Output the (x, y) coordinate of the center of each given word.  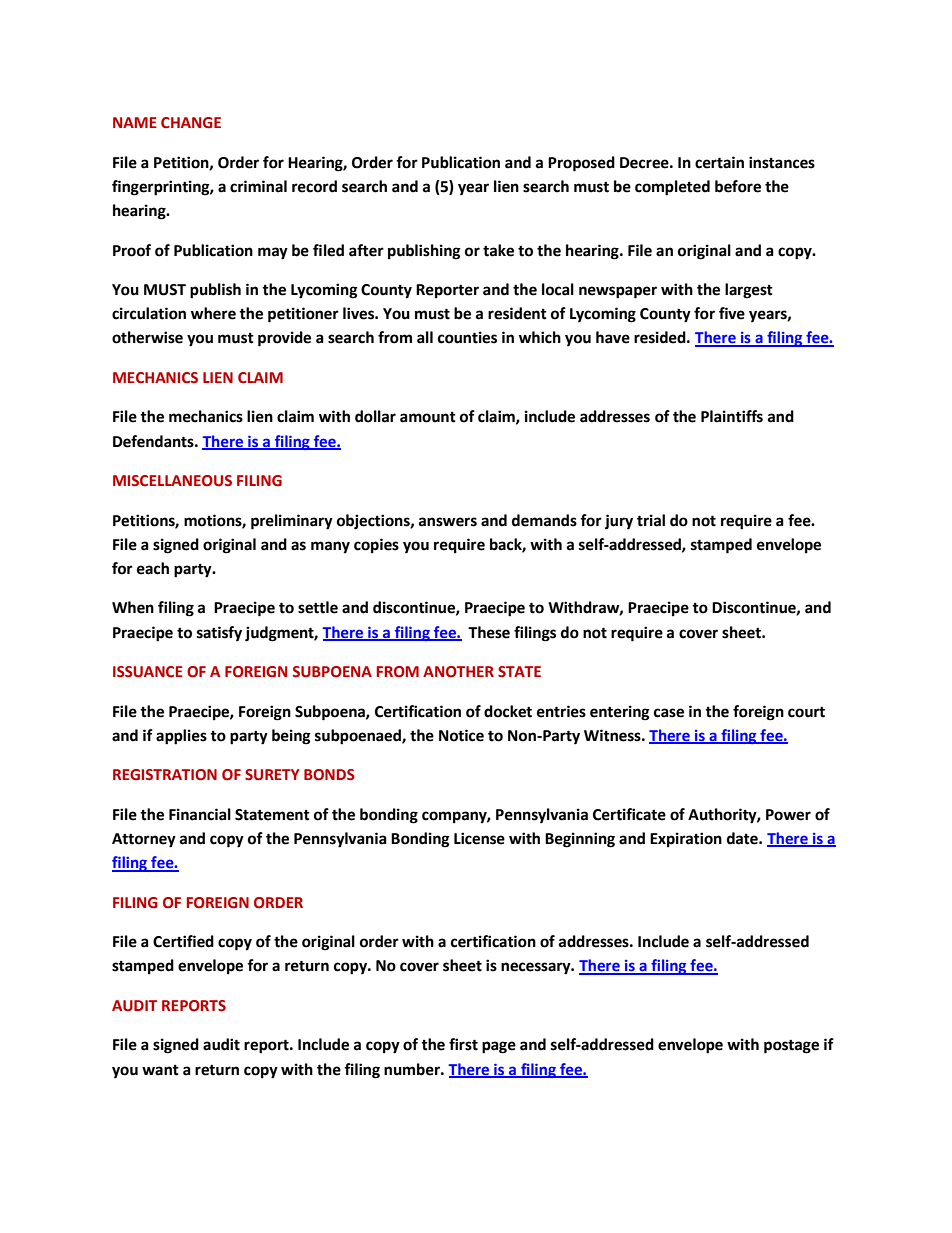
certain (719, 162)
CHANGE (191, 123)
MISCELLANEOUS (172, 481)
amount (428, 417)
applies (181, 737)
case (669, 713)
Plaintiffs (732, 416)
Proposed (581, 164)
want (160, 1070)
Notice (461, 735)
